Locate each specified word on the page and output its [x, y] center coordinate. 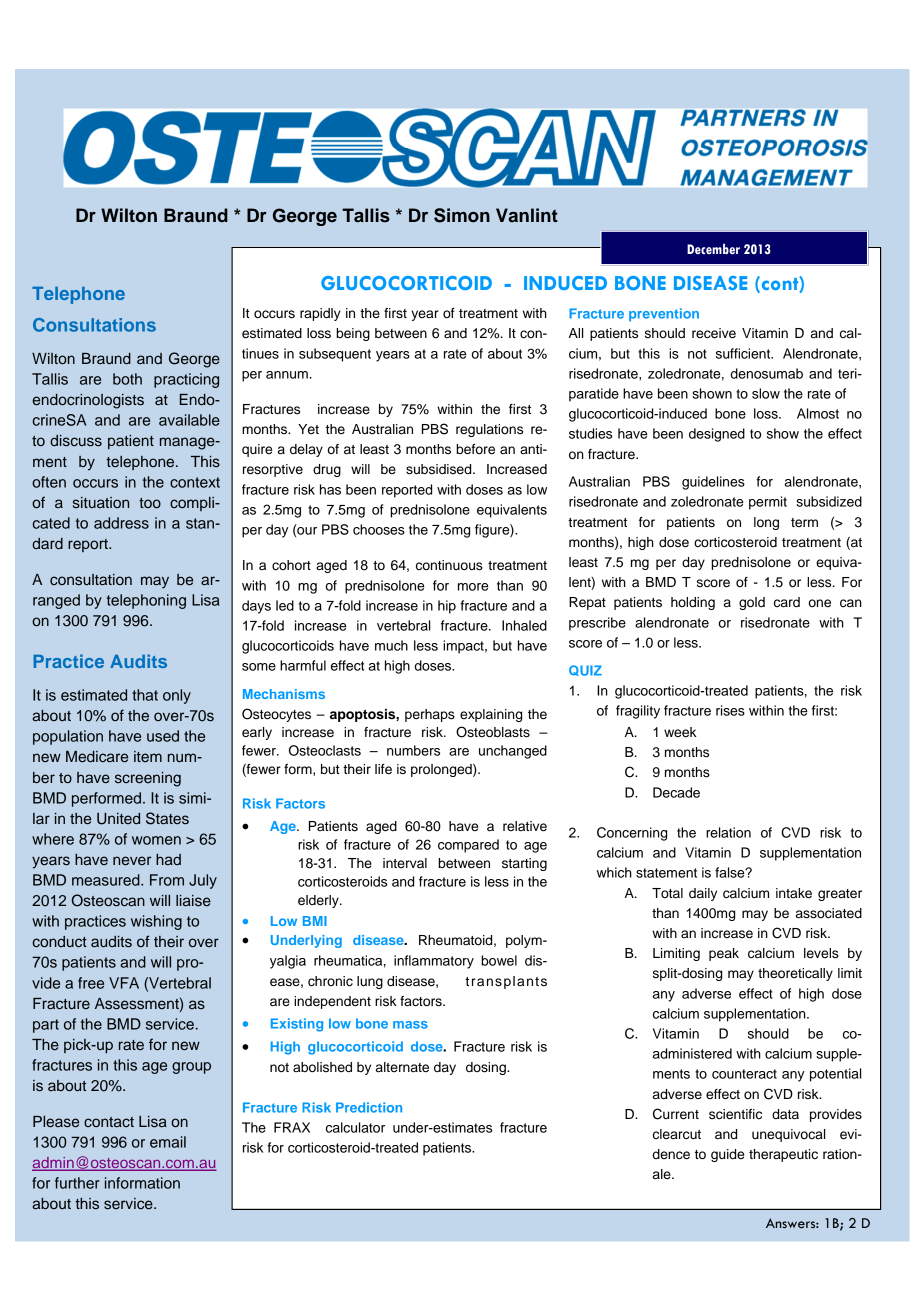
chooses [379, 529]
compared [468, 846]
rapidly [320, 314]
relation [728, 832]
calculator [355, 1127]
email [168, 1142]
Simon [462, 215]
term [804, 523]
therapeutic [783, 1155]
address [121, 523]
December [713, 249]
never [132, 861]
